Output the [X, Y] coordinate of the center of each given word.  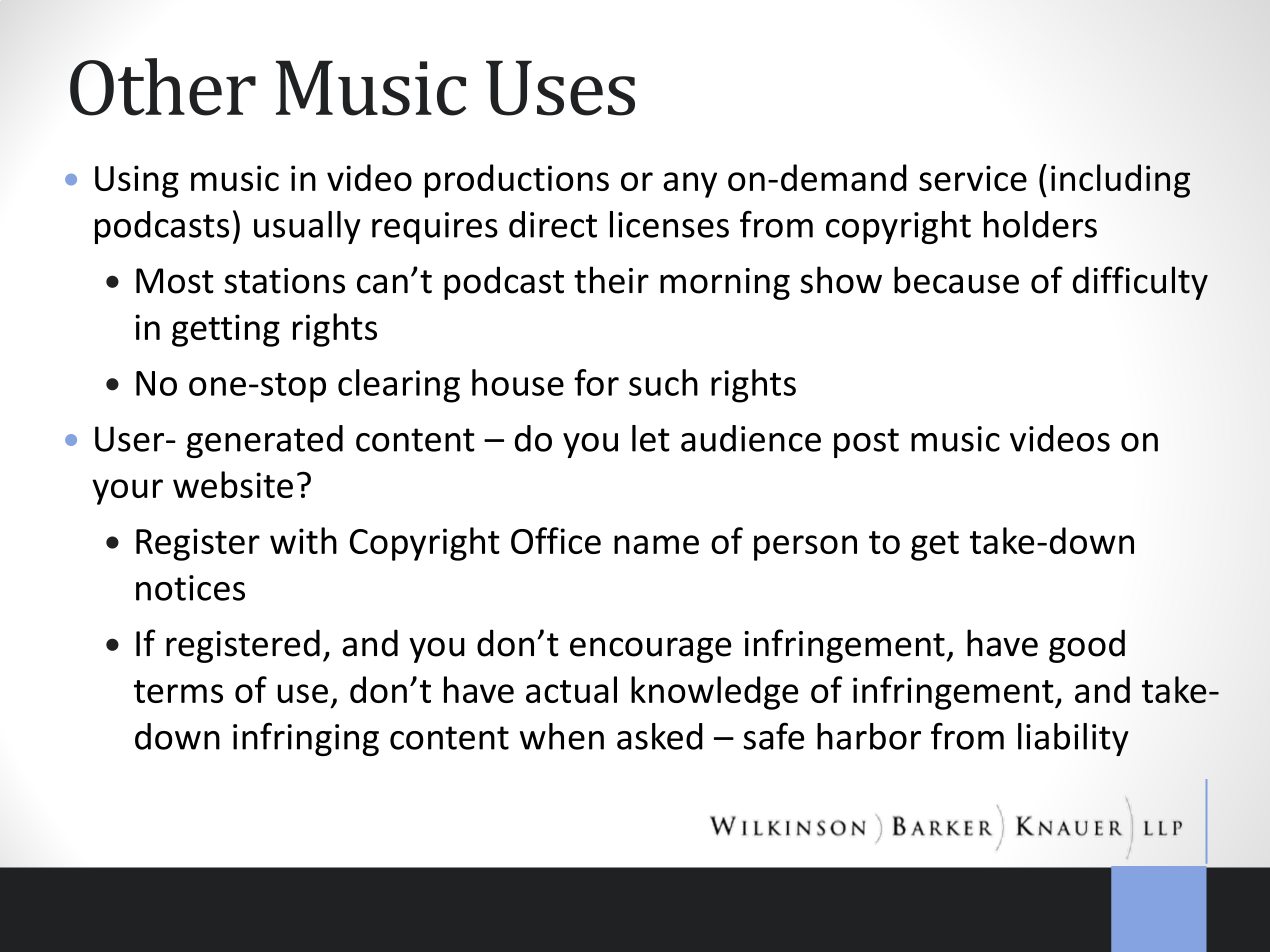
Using [137, 181]
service [973, 178]
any [690, 185]
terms [178, 691]
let [651, 438]
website [233, 484]
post [866, 443]
